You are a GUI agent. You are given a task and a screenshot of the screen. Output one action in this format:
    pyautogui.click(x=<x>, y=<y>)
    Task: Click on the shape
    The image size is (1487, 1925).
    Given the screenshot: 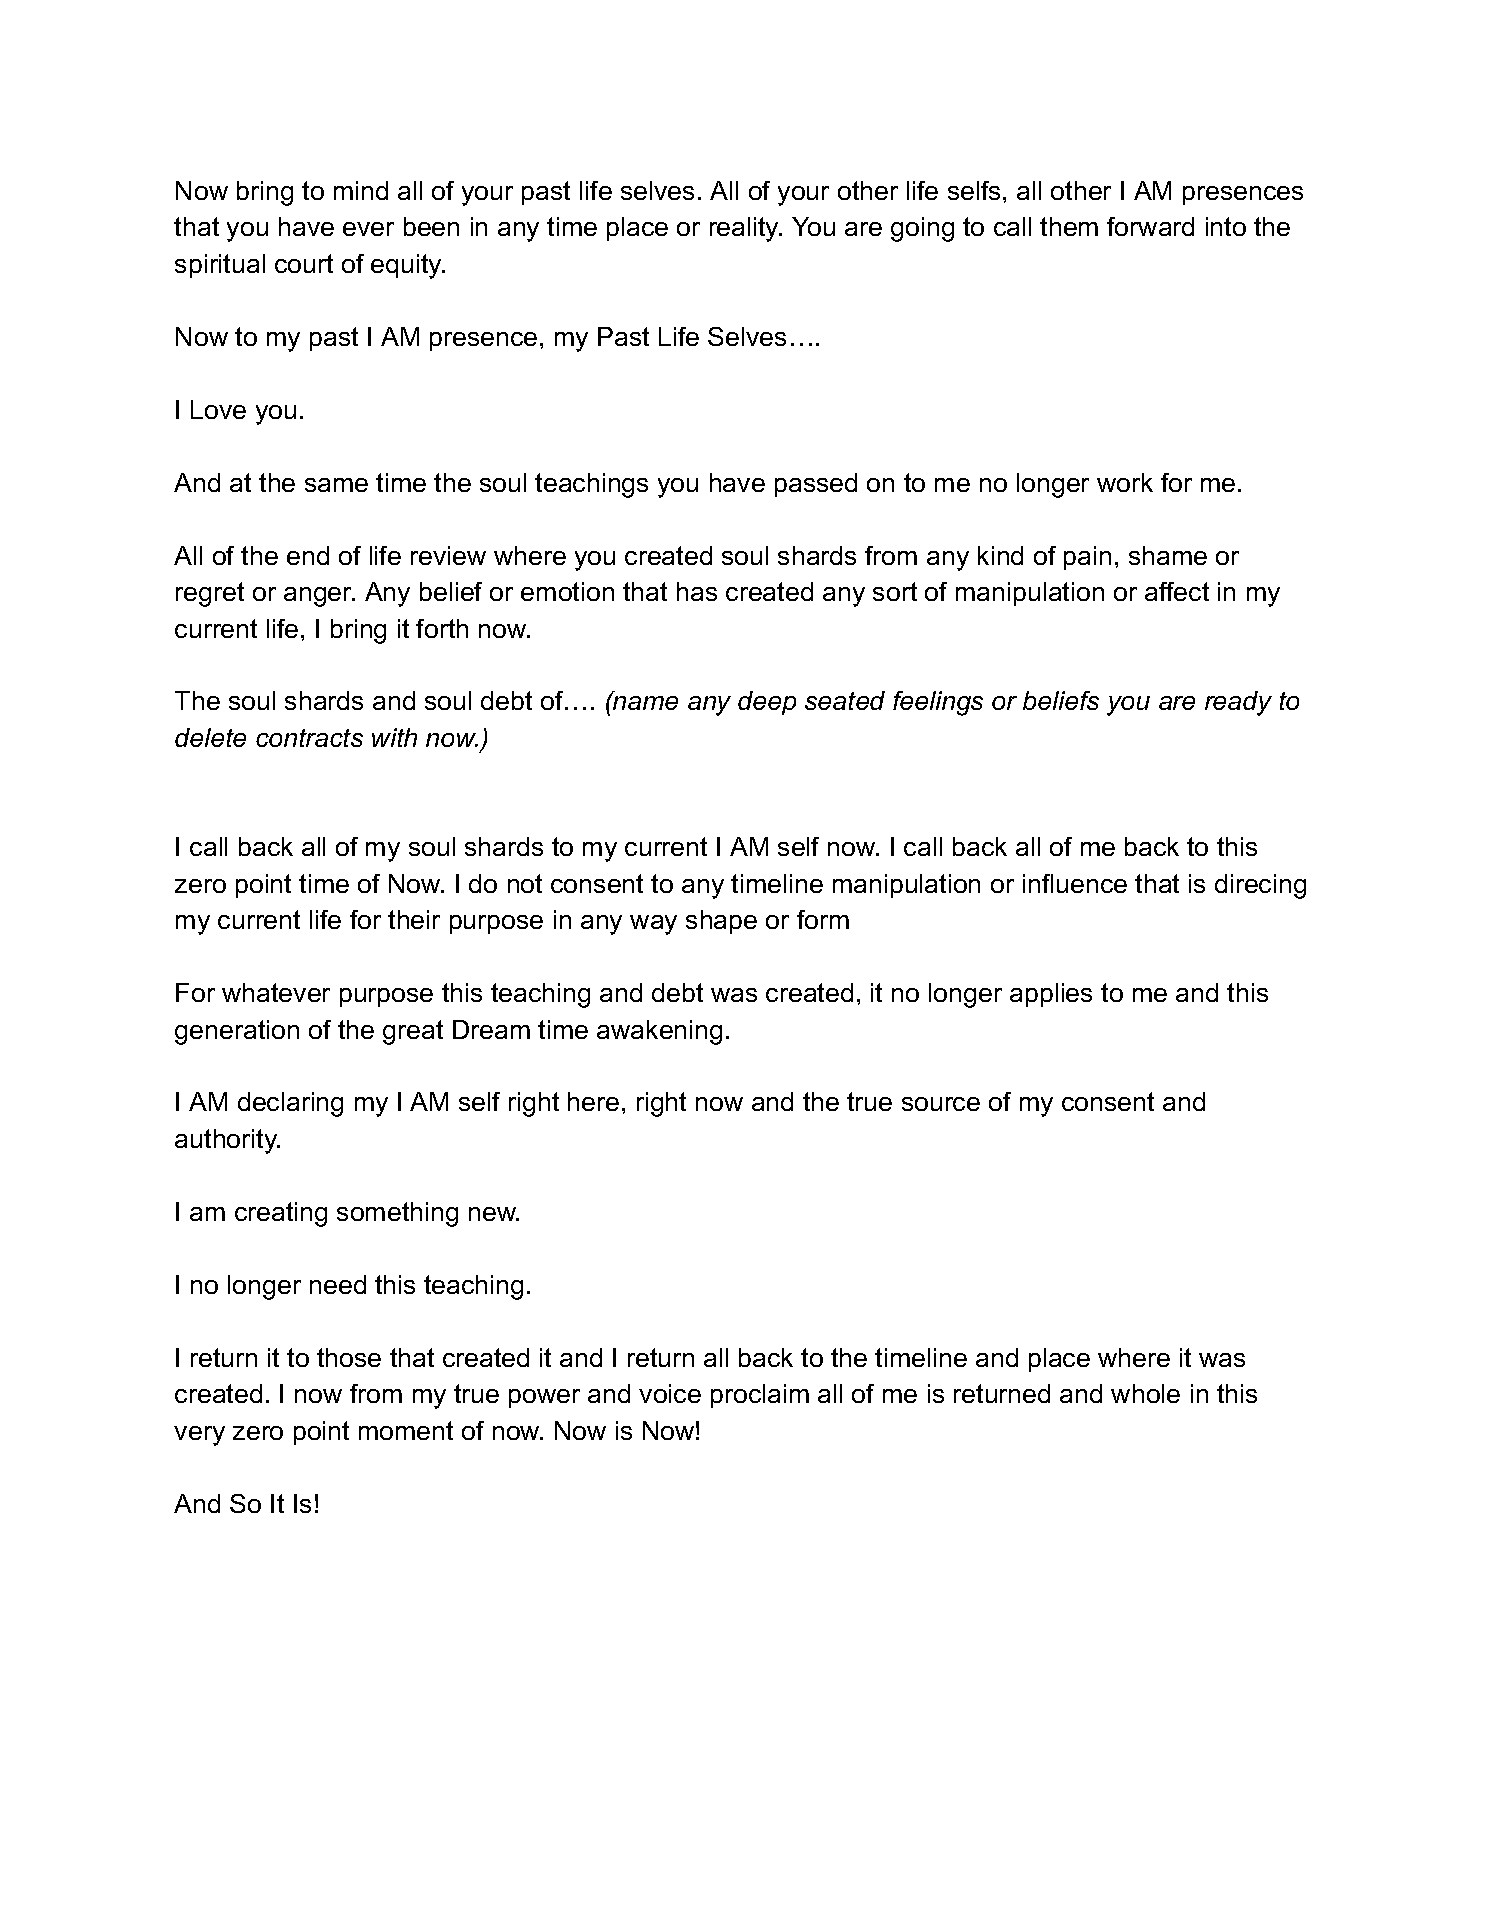 What is the action you would take?
    pyautogui.click(x=721, y=922)
